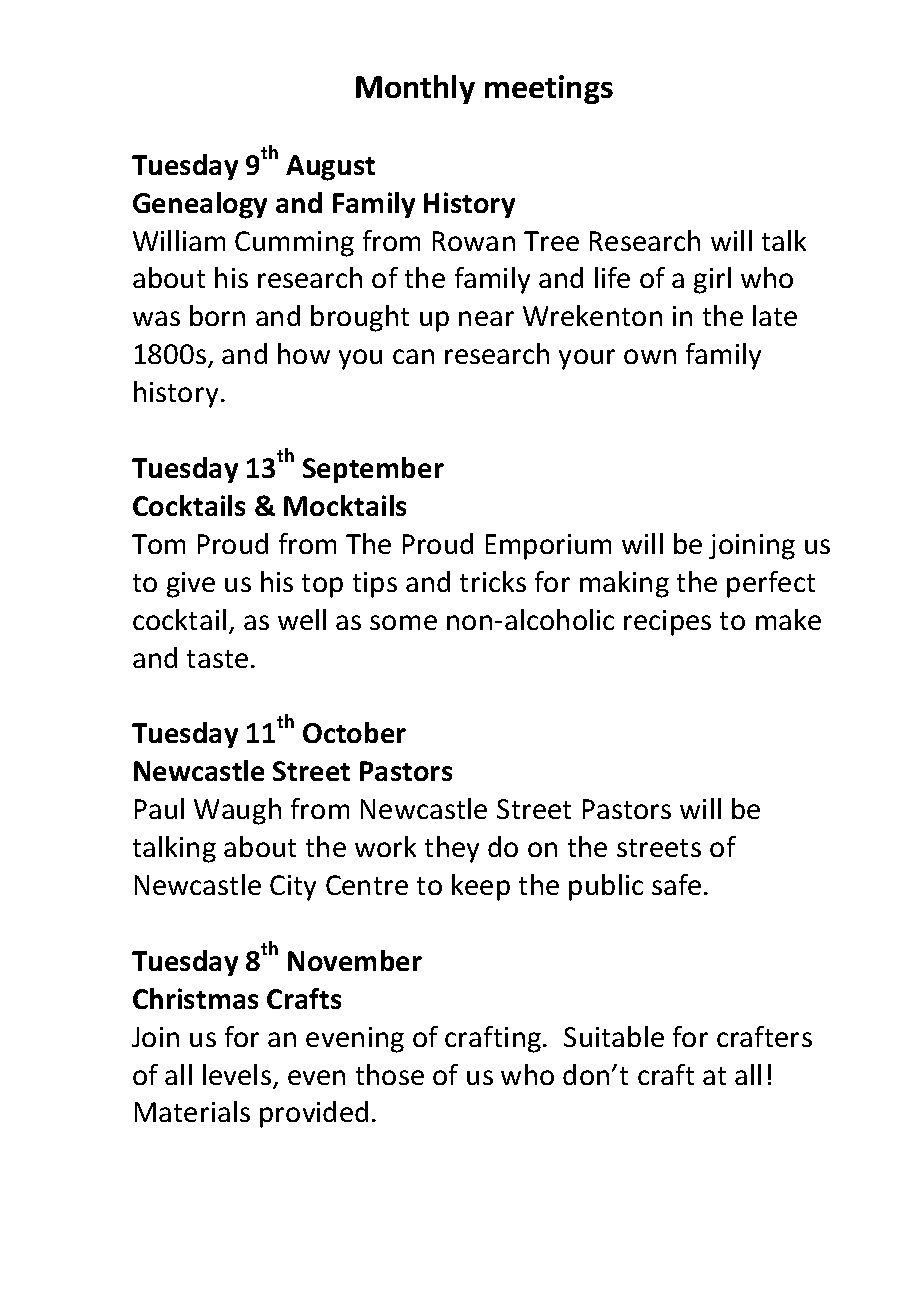 The width and height of the screenshot is (924, 1303). What do you see at coordinates (238, 1076) in the screenshot?
I see `levels` at bounding box center [238, 1076].
